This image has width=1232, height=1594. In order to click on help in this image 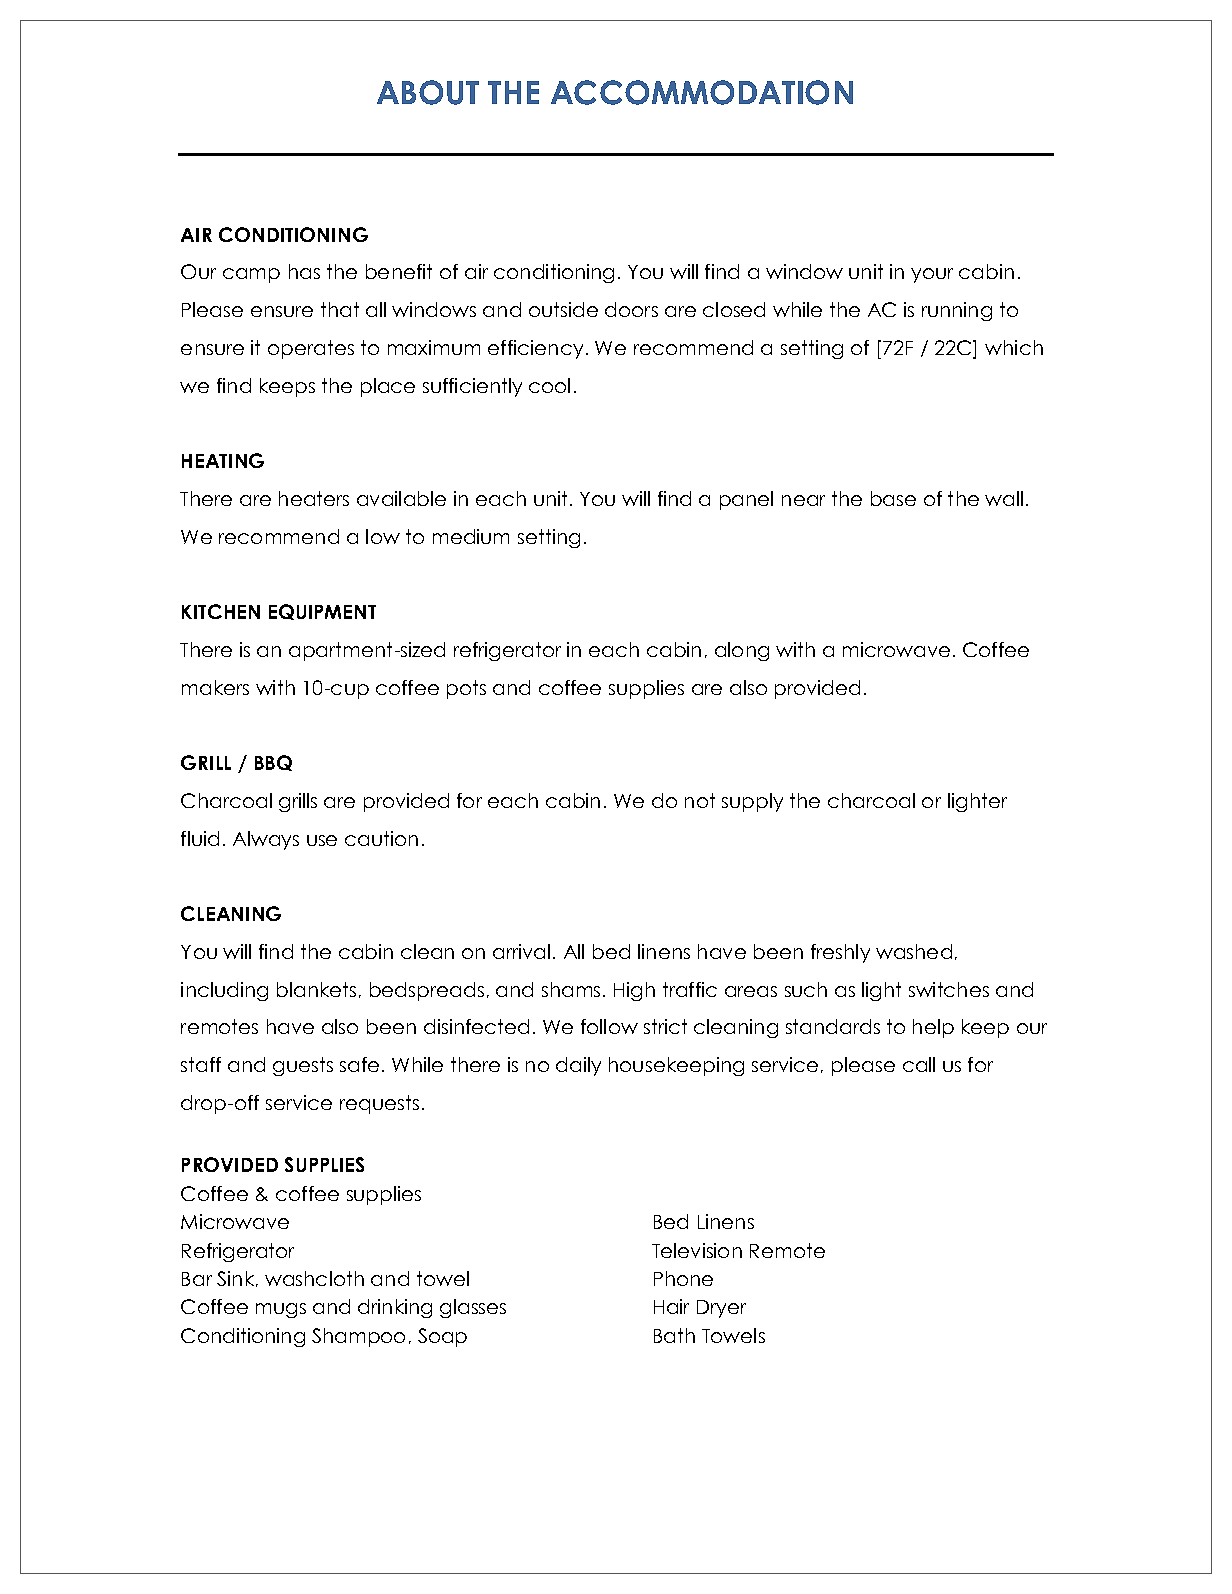, I will do `click(933, 1028)`.
